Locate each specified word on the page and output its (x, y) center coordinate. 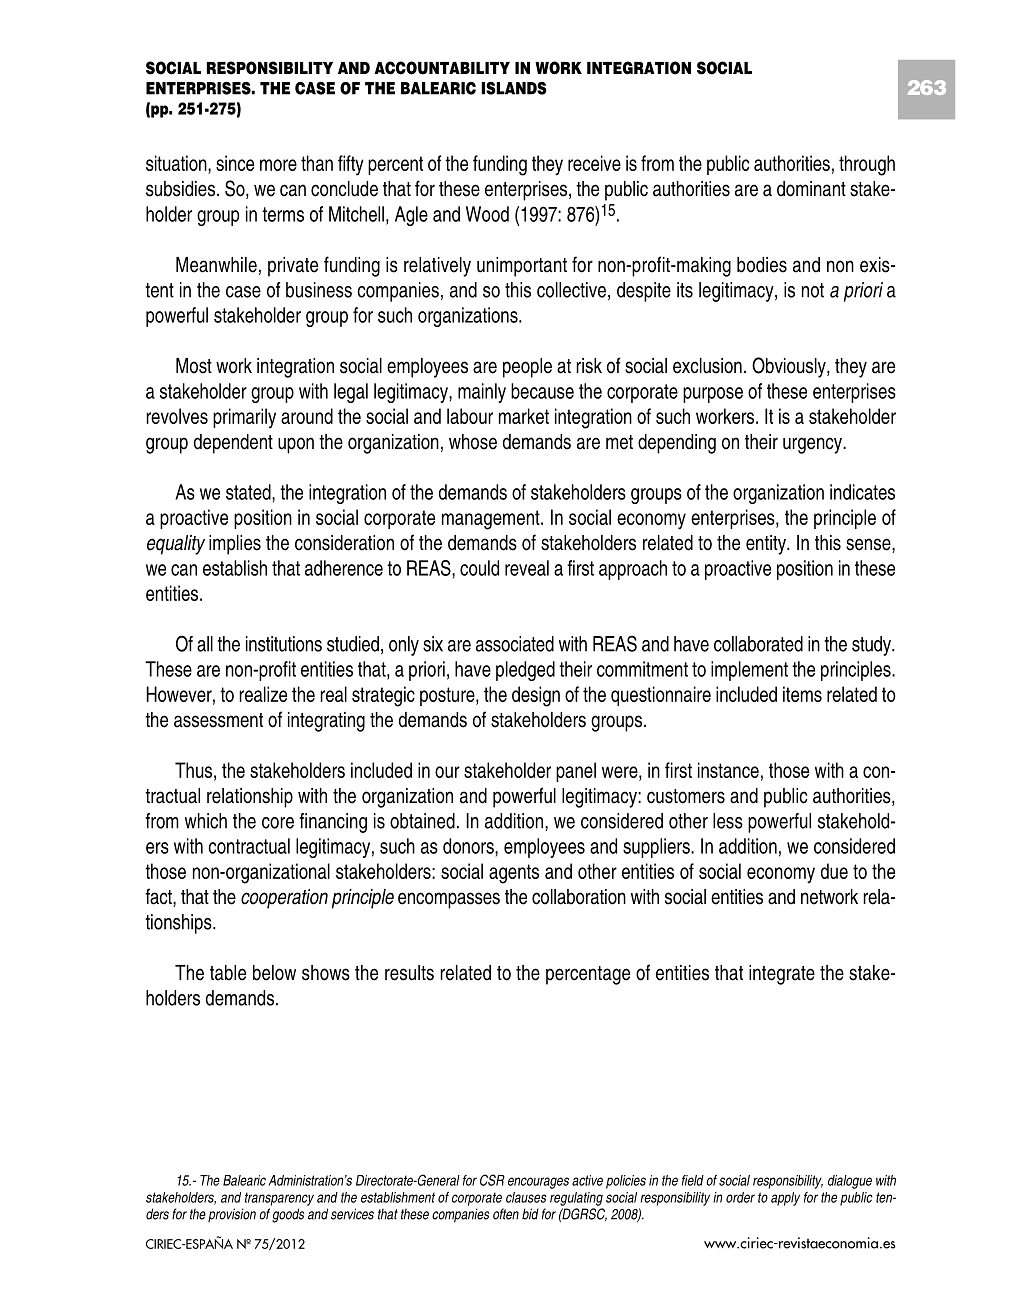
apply (785, 1199)
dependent (233, 444)
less (728, 821)
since (235, 163)
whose (473, 442)
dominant (811, 189)
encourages (538, 1183)
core (278, 823)
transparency (279, 1199)
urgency (813, 445)
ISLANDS (514, 88)
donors (469, 846)
